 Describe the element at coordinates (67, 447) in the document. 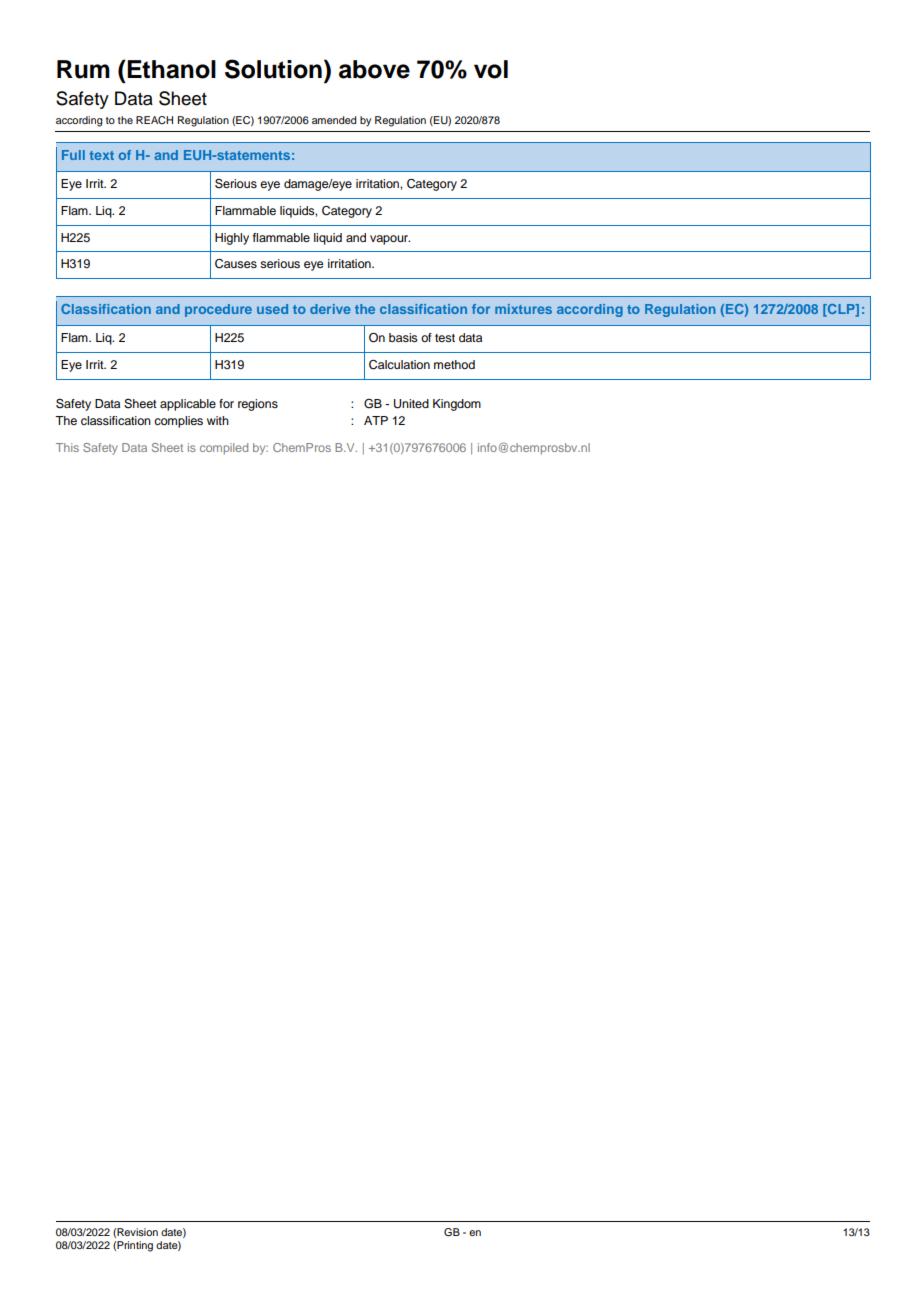

I see `This` at that location.
